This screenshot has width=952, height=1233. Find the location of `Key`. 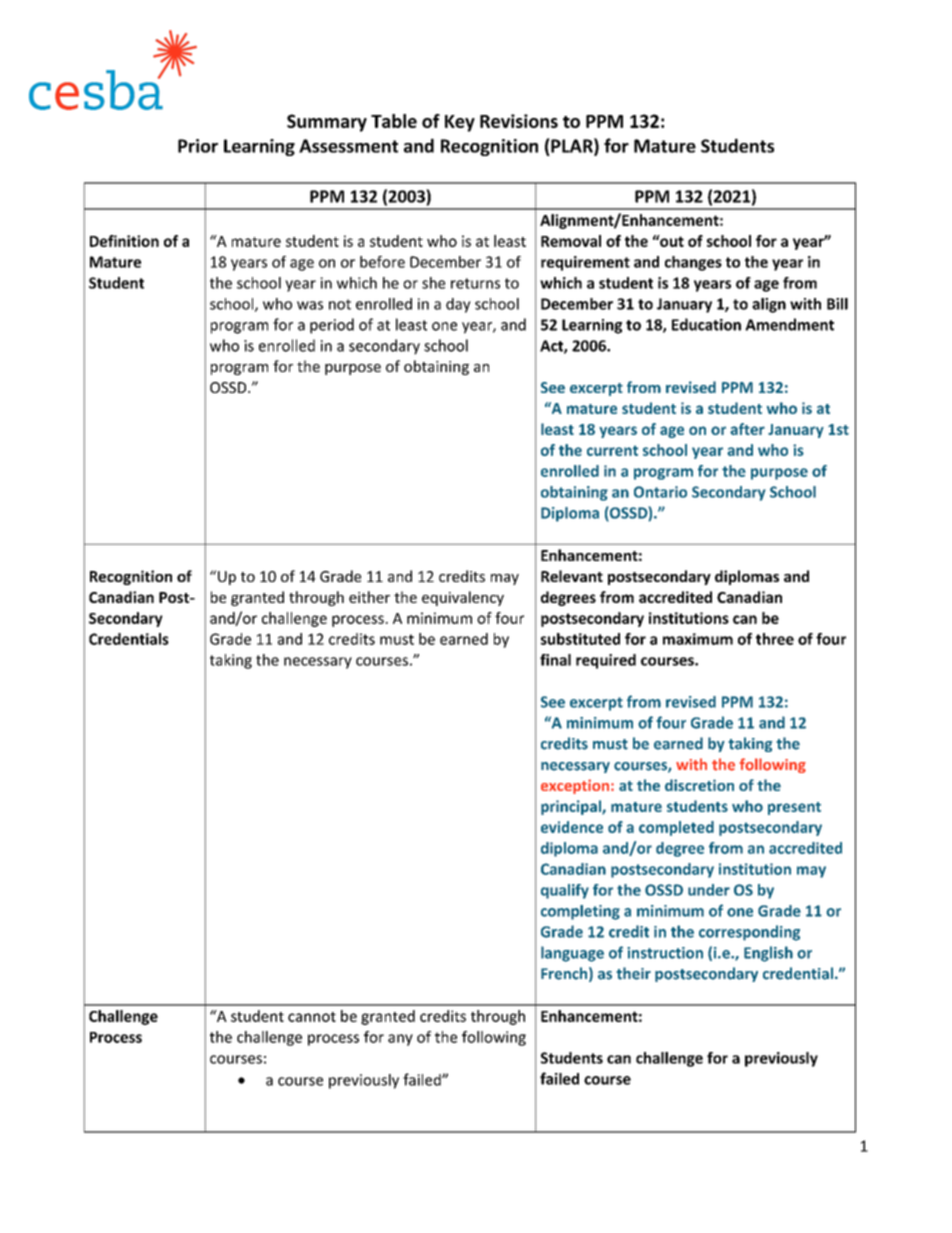

Key is located at coordinates (460, 123).
